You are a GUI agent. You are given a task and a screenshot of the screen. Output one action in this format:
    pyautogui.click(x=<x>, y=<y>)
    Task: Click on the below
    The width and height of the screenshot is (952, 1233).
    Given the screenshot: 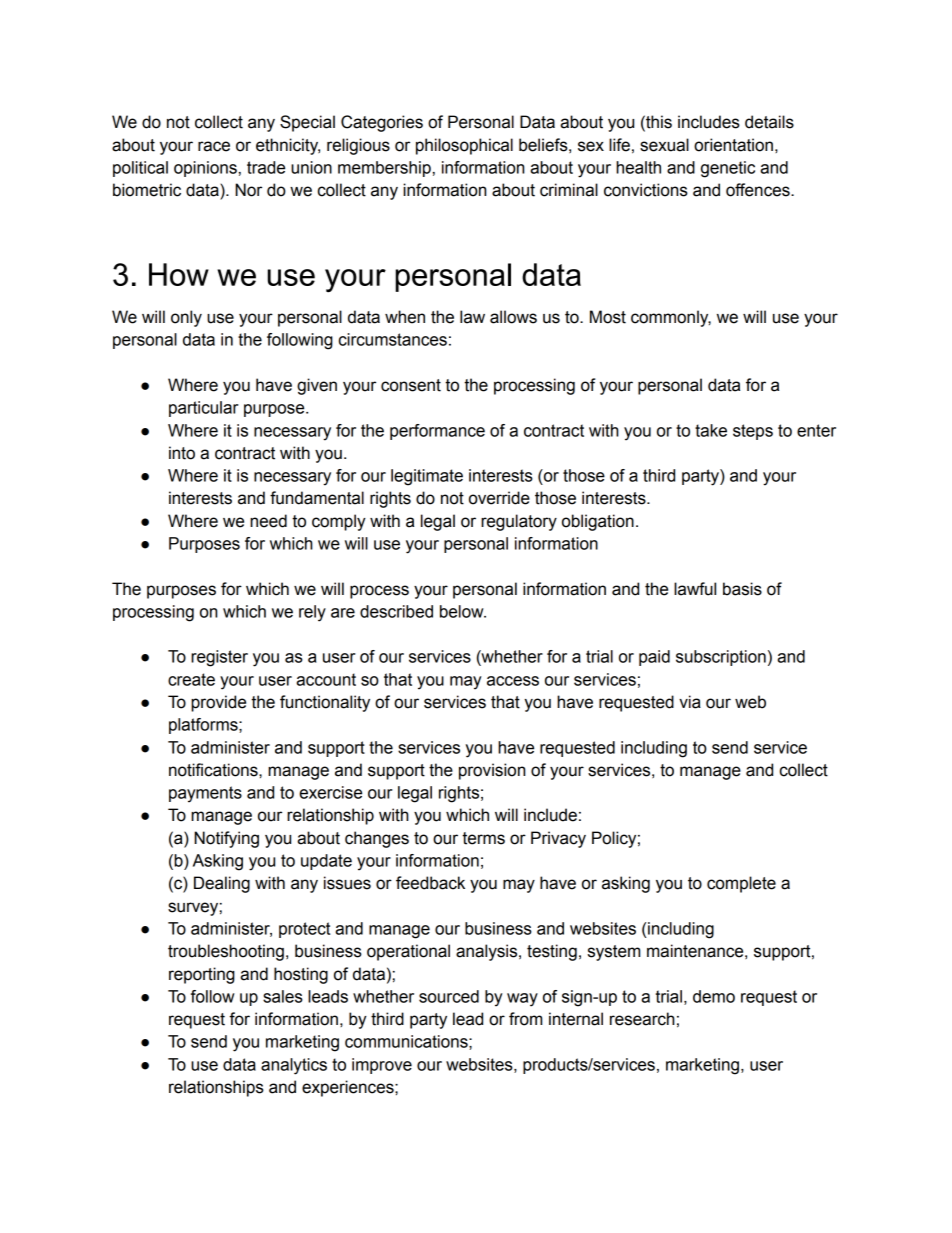 What is the action you would take?
    pyautogui.click(x=463, y=611)
